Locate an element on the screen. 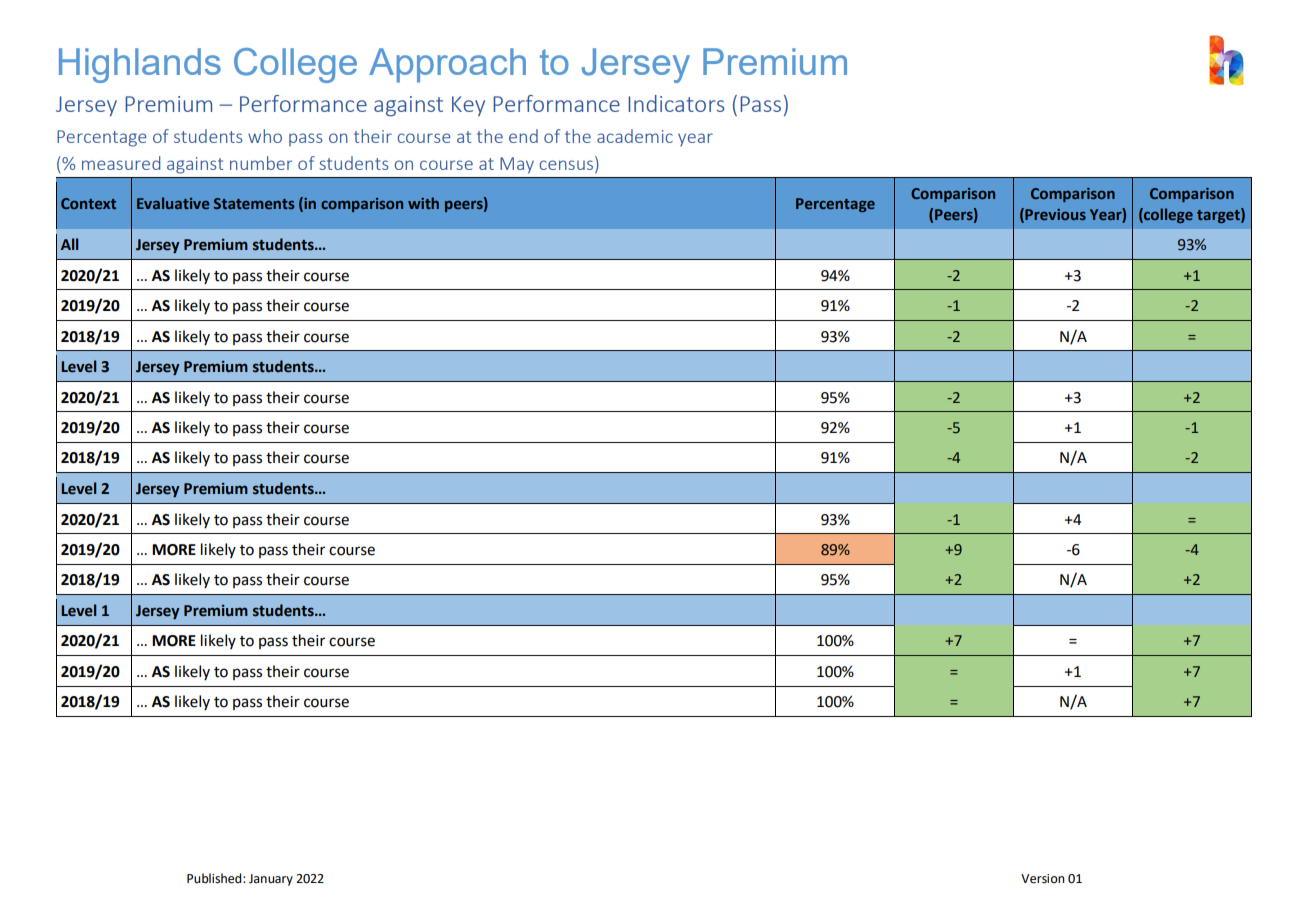  All is located at coordinates (69, 244).
